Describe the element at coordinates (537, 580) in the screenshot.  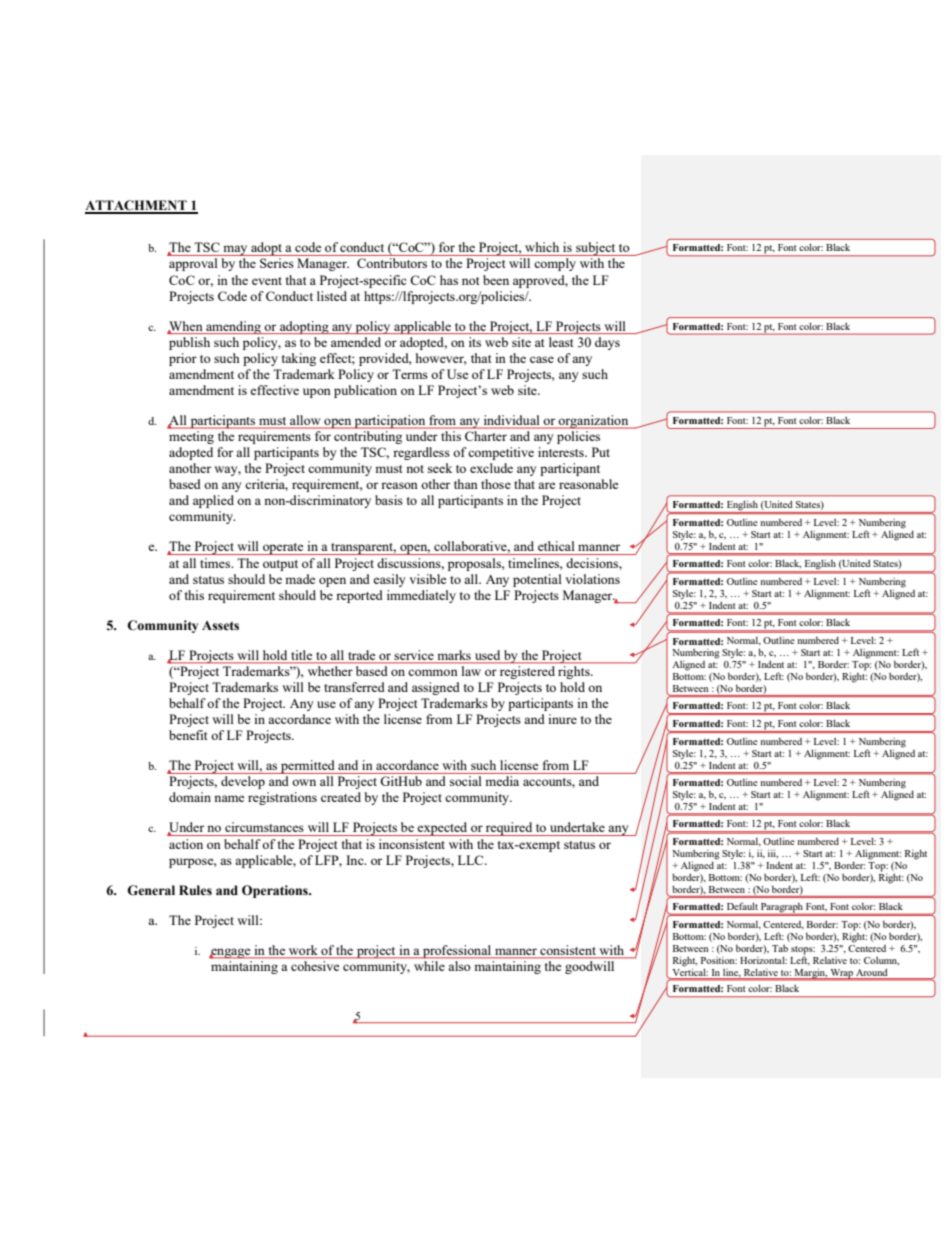
I see `potential` at that location.
